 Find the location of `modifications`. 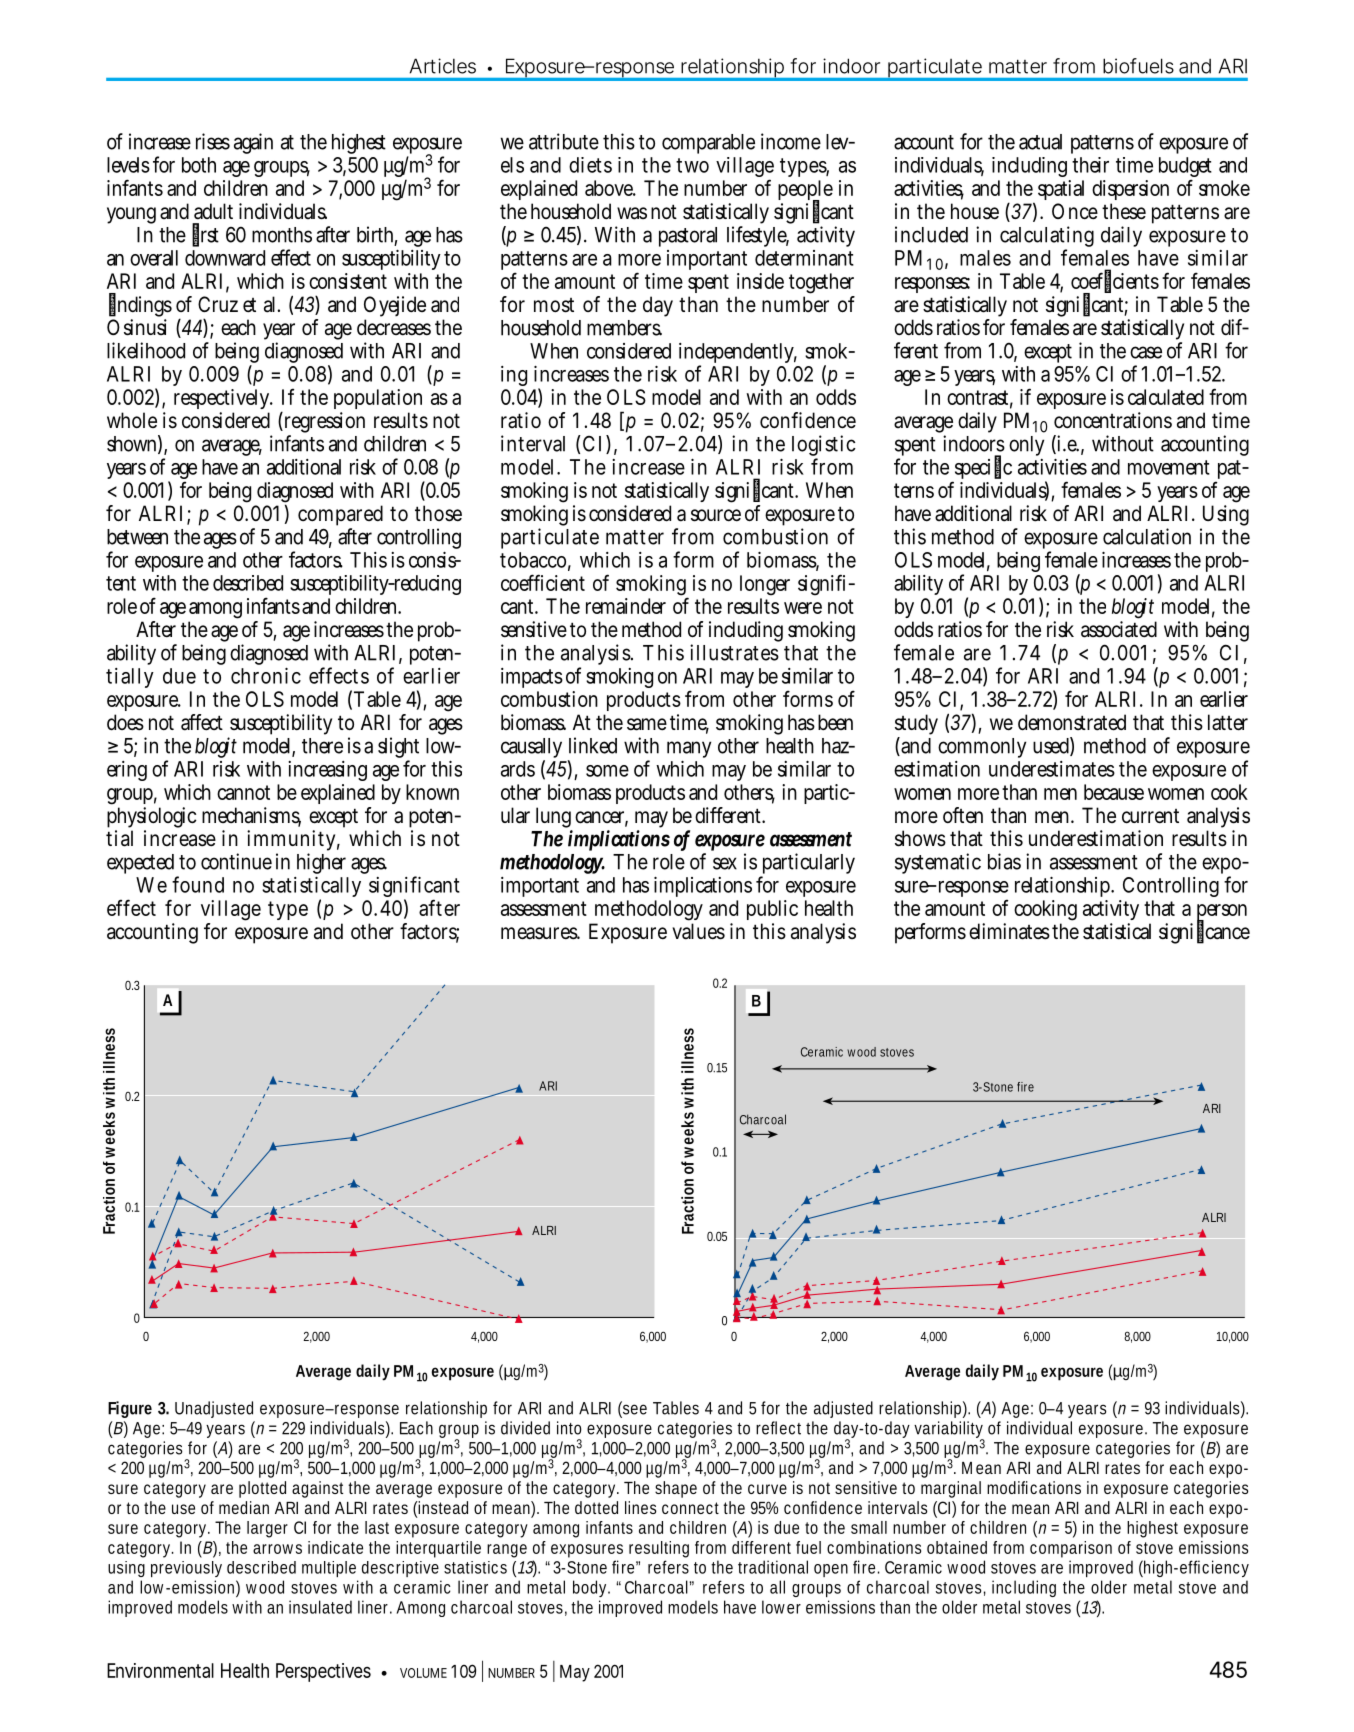

modifications is located at coordinates (1034, 1487).
